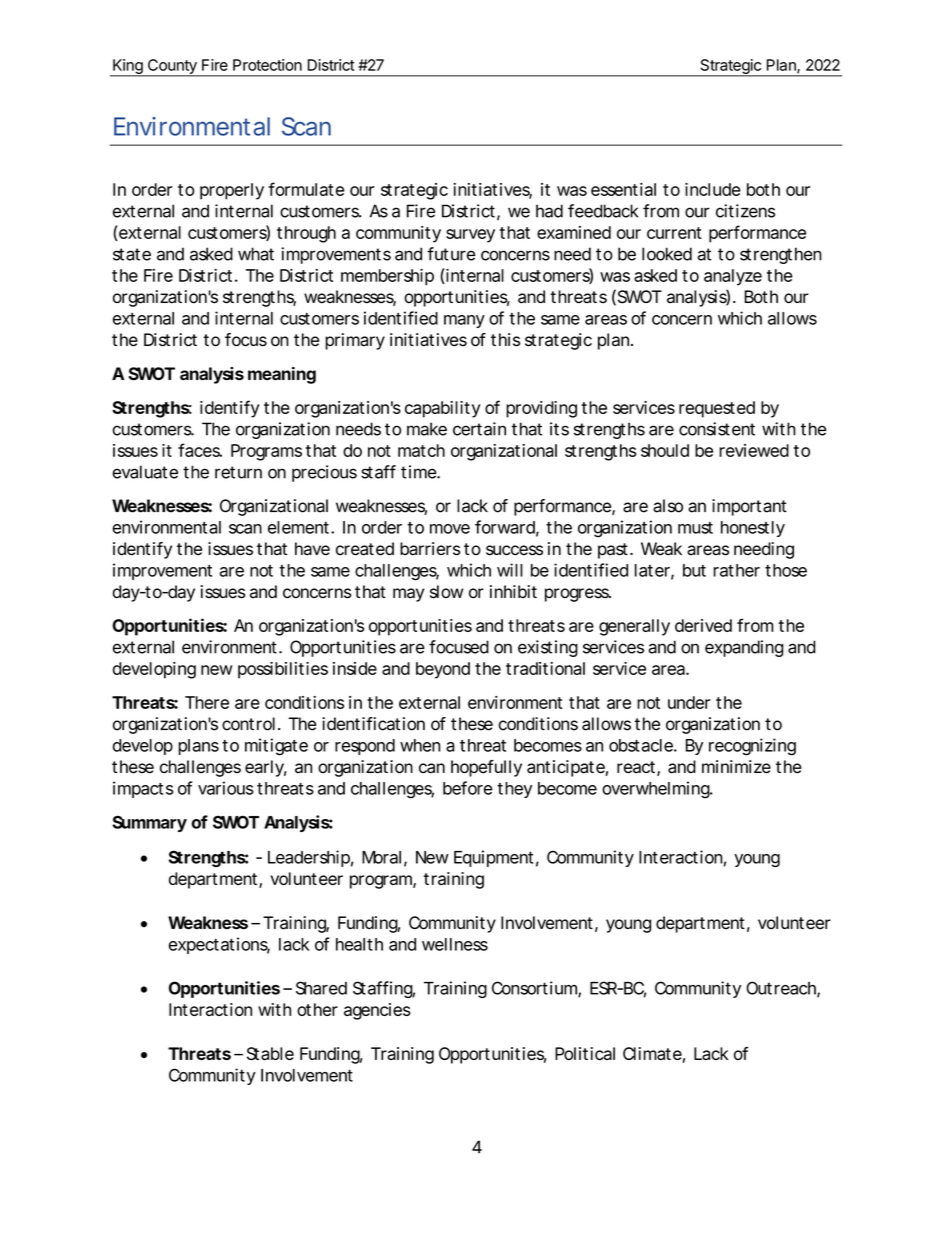 Image resolution: width=952 pixels, height=1233 pixels. I want to click on many, so click(464, 321).
